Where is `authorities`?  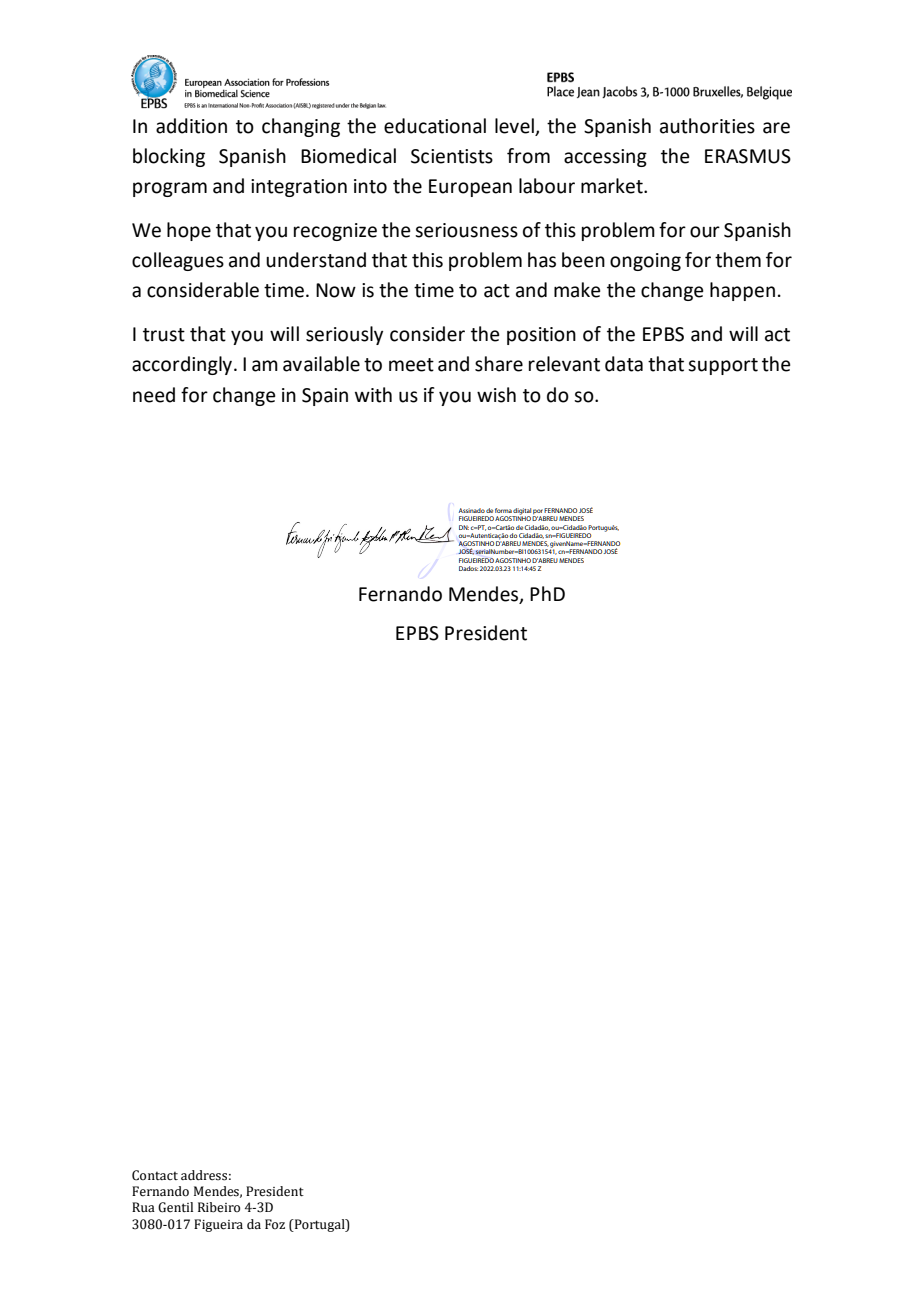
authorities is located at coordinates (707, 126).
